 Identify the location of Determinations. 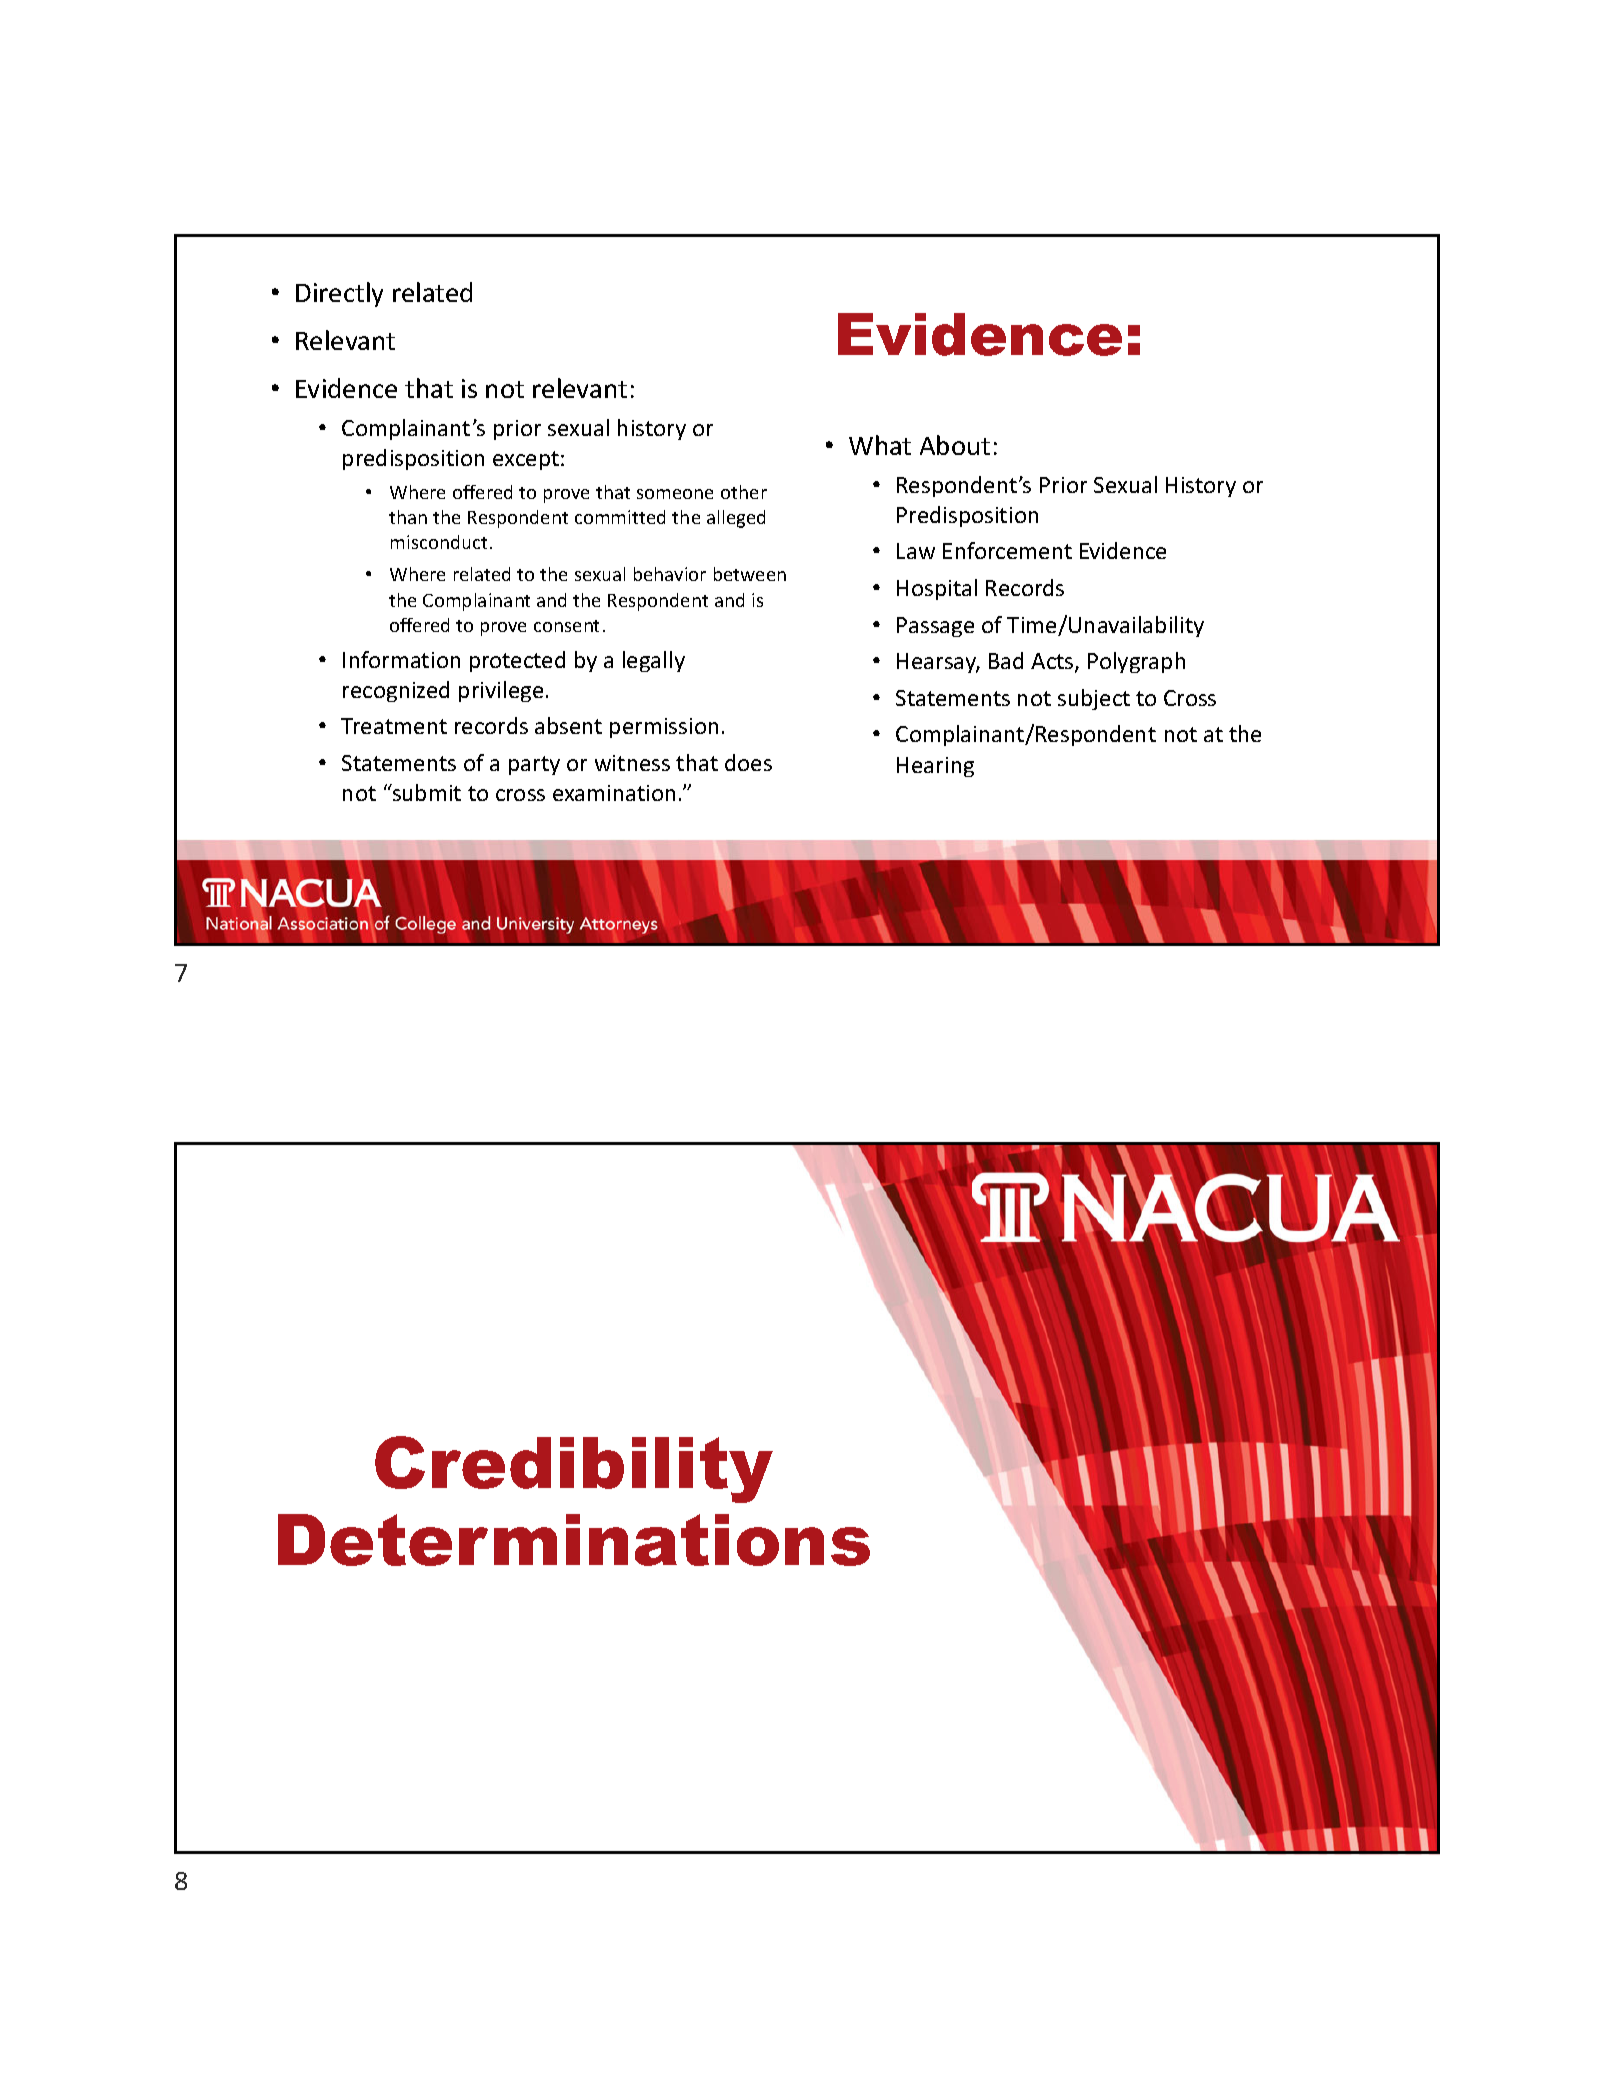
(574, 1540).
